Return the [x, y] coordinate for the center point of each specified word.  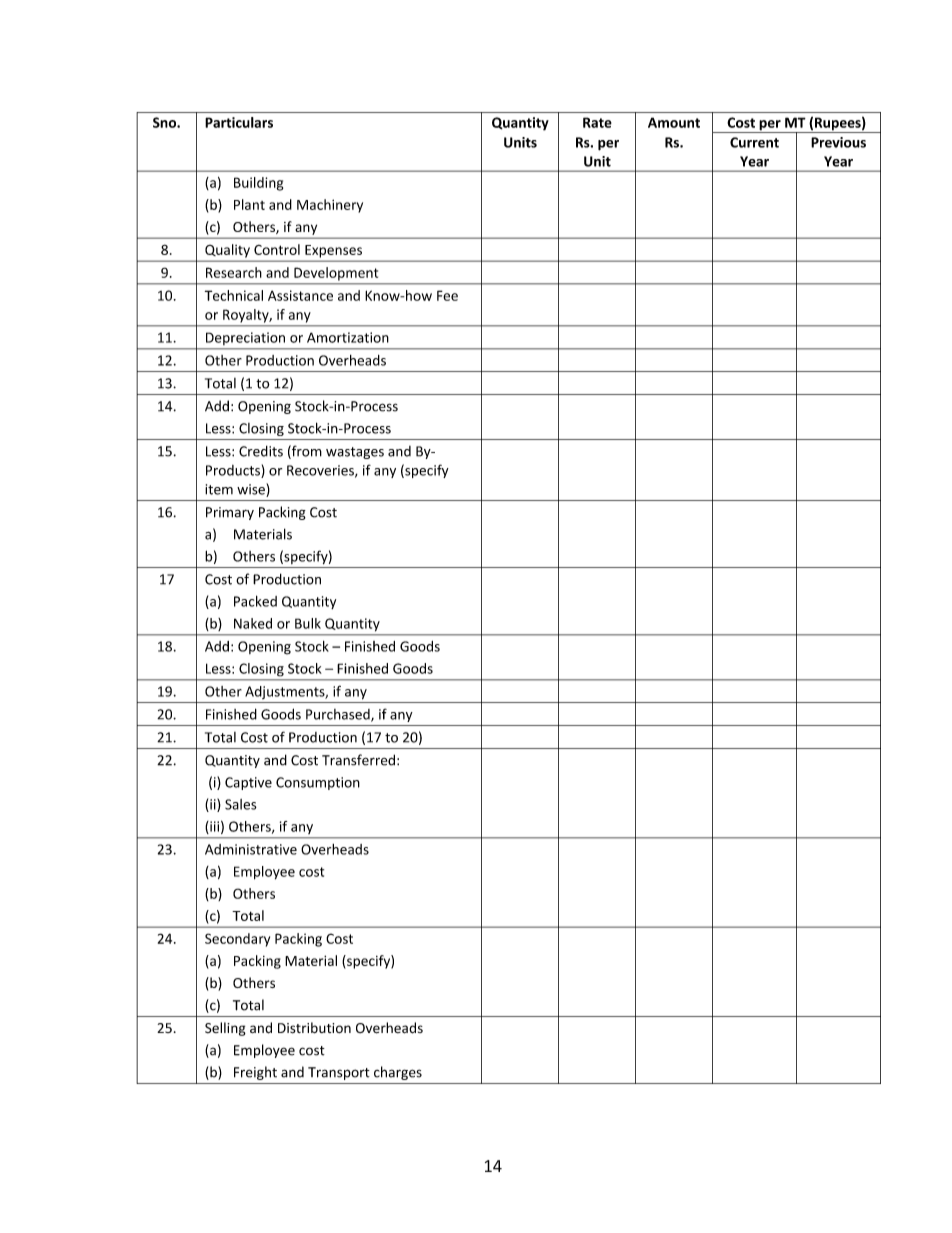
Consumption [318, 783]
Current [754, 142]
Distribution [314, 1028]
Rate [597, 122]
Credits [261, 451]
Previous [838, 142]
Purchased [339, 715]
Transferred [358, 760]
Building [258, 184]
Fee [447, 295]
